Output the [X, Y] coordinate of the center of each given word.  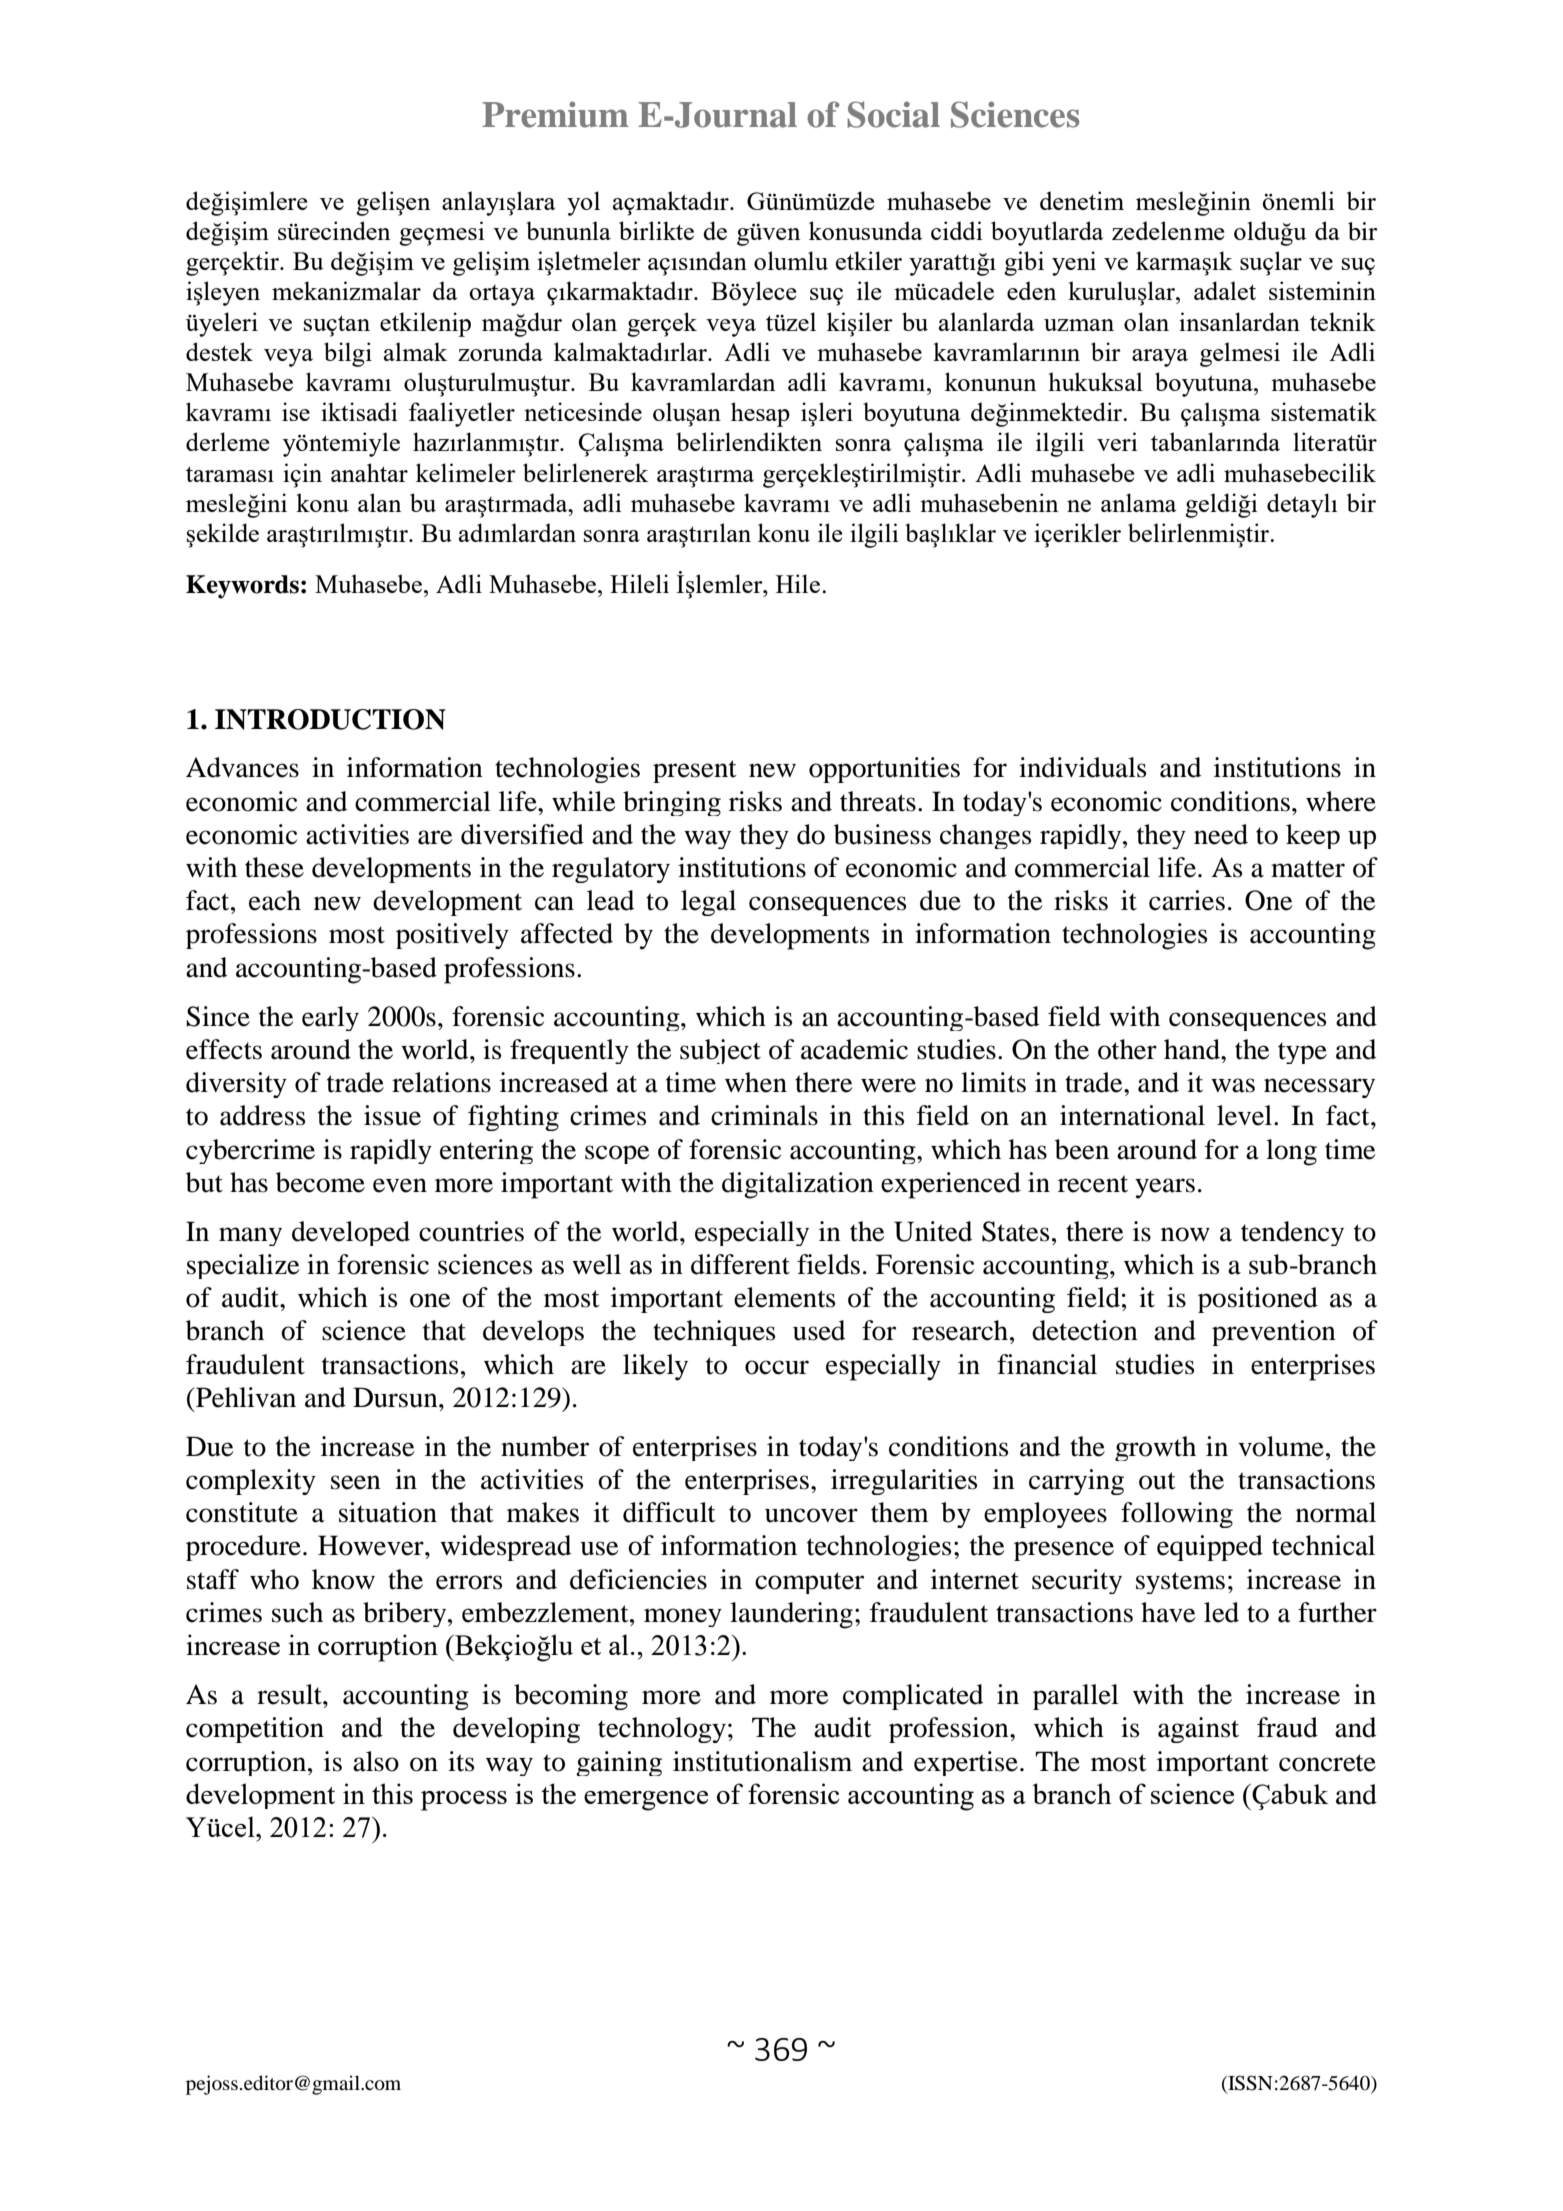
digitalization [798, 1185]
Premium [555, 114]
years [1165, 1188]
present [695, 771]
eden [1031, 290]
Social [893, 114]
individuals [1082, 767]
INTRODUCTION [330, 719]
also [376, 1761]
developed [351, 1233]
